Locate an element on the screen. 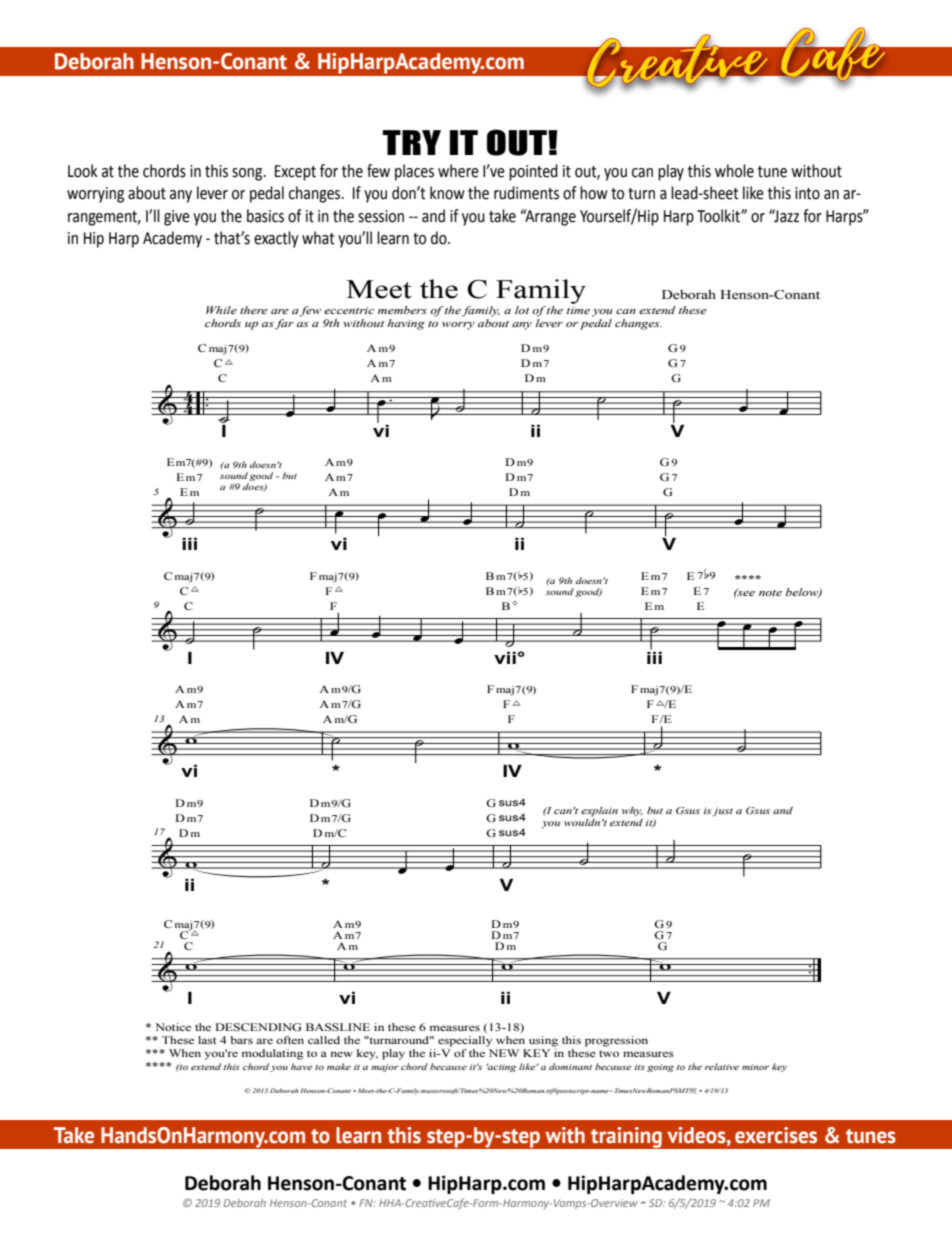 This screenshot has height=1233, width=952. having is located at coordinates (406, 324).
